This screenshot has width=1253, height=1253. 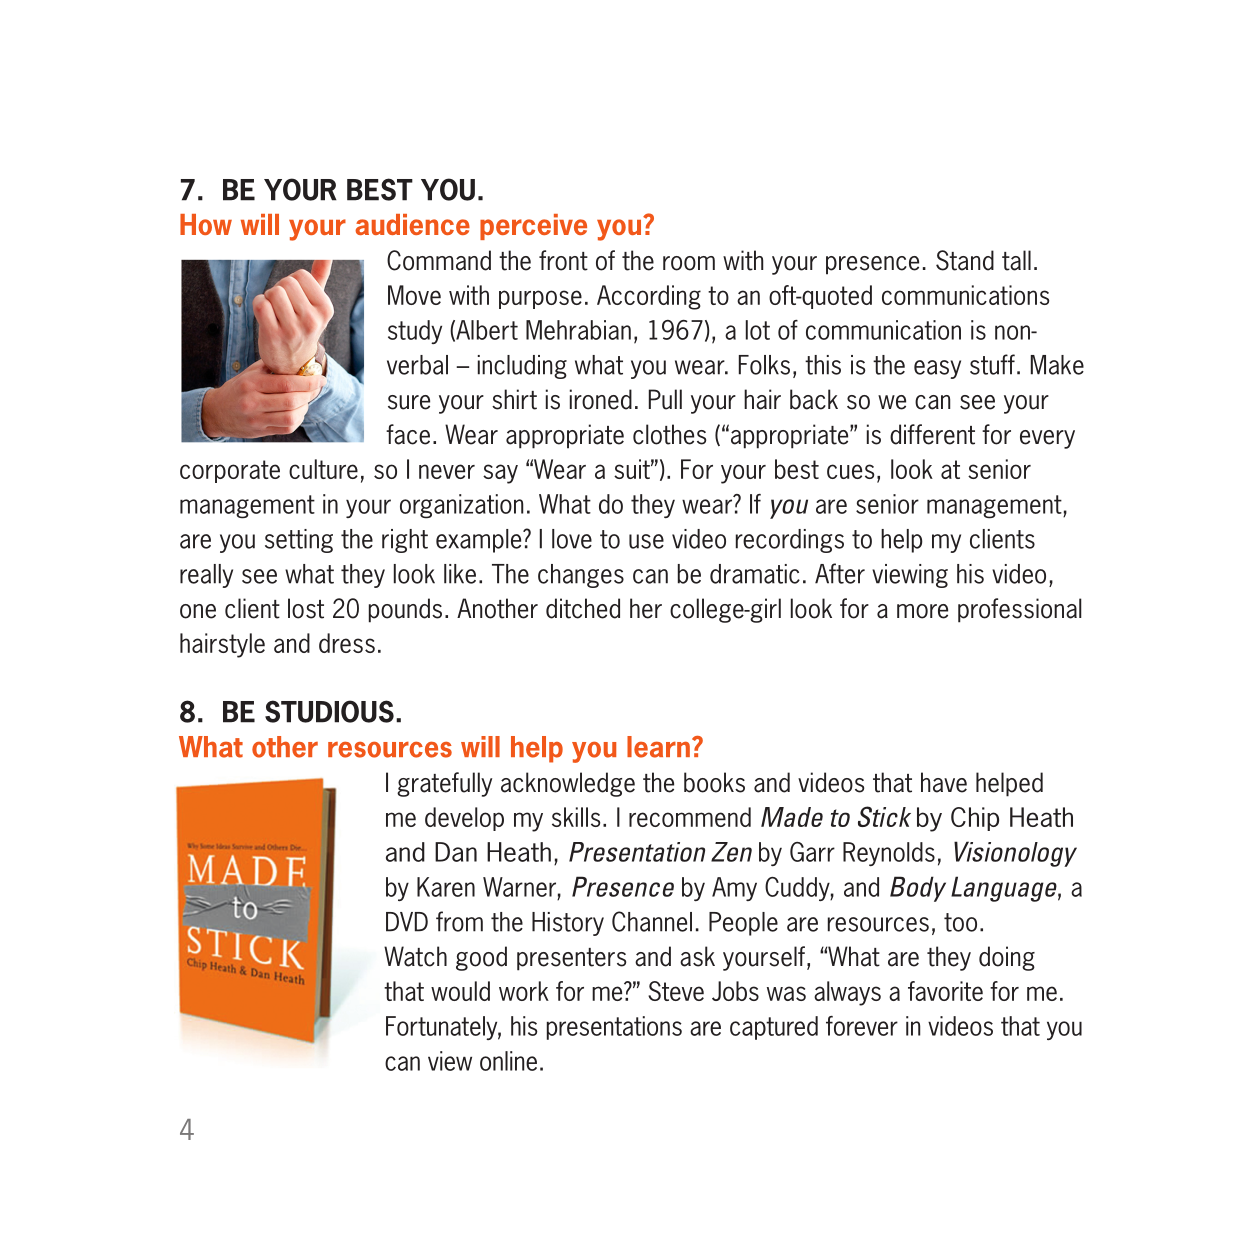 I want to click on clothes, so click(x=669, y=434).
